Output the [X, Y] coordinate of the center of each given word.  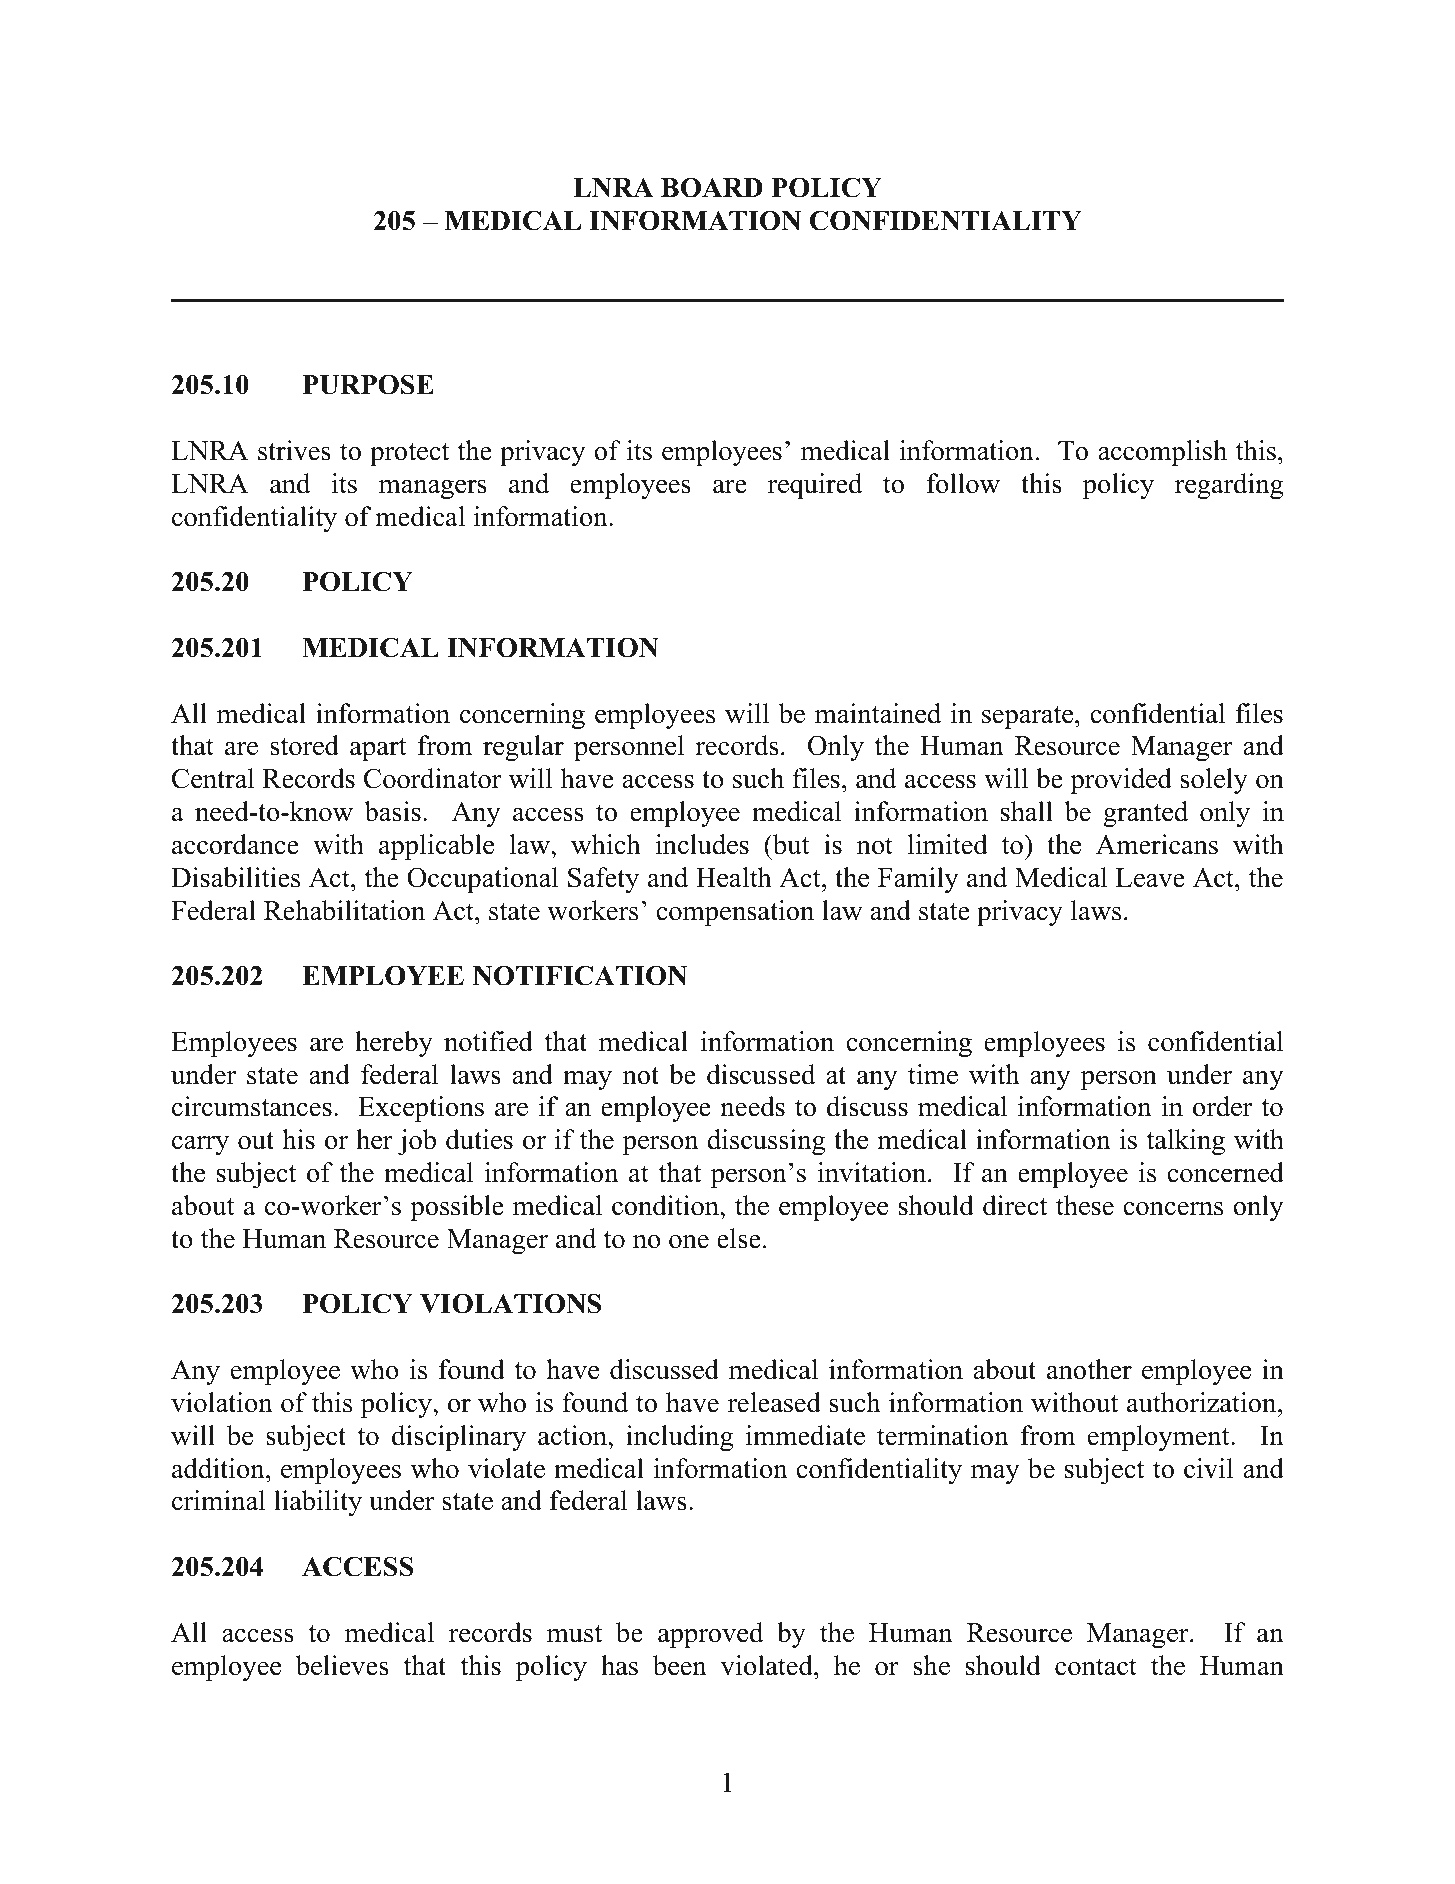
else [739, 1238]
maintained [878, 713]
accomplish [1162, 453]
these [1085, 1205]
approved [710, 1635]
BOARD [712, 188]
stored [304, 745]
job [417, 1142]
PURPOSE [368, 384]
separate [1029, 717]
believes [342, 1665]
